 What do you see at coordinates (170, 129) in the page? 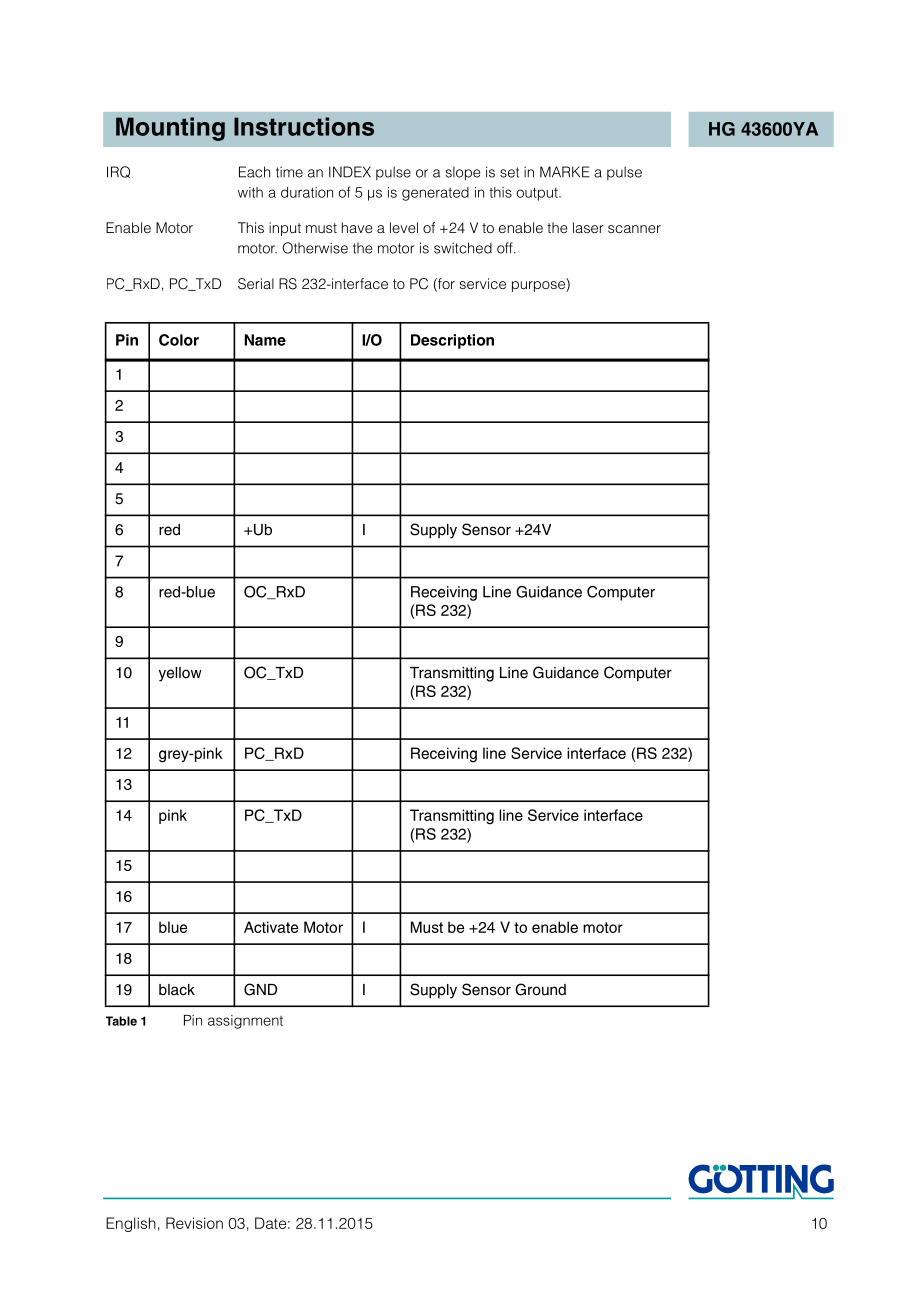
I see `Mounting` at bounding box center [170, 129].
